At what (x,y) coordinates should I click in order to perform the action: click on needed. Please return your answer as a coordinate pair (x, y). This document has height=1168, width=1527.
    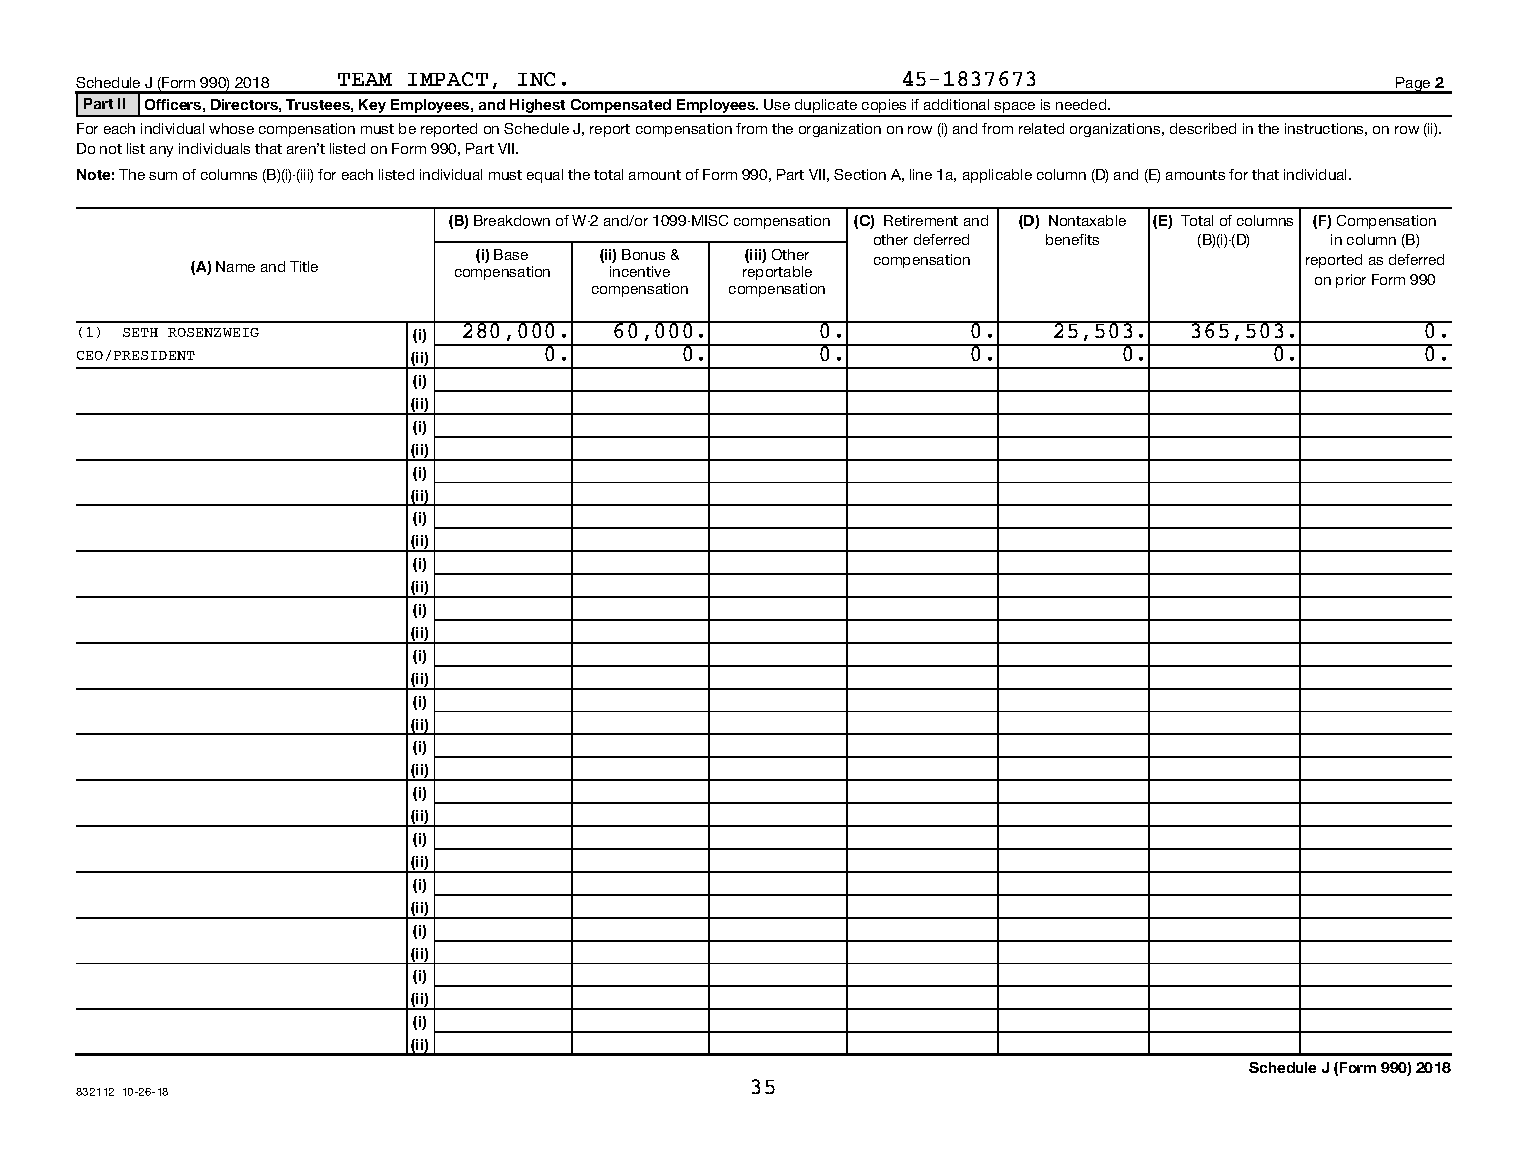
    Looking at the image, I should click on (1082, 104).
